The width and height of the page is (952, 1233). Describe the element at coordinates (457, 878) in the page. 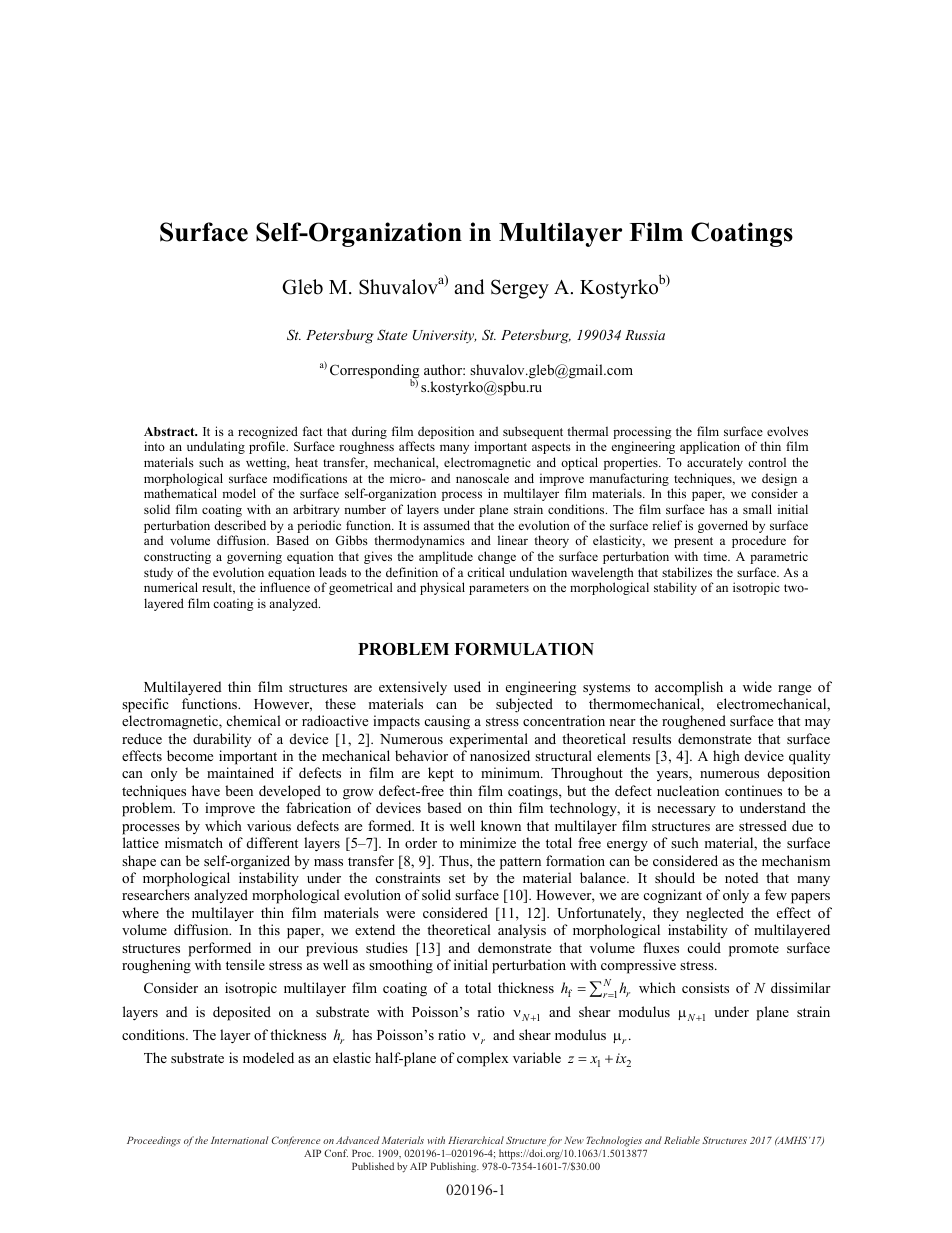

I see `set` at that location.
